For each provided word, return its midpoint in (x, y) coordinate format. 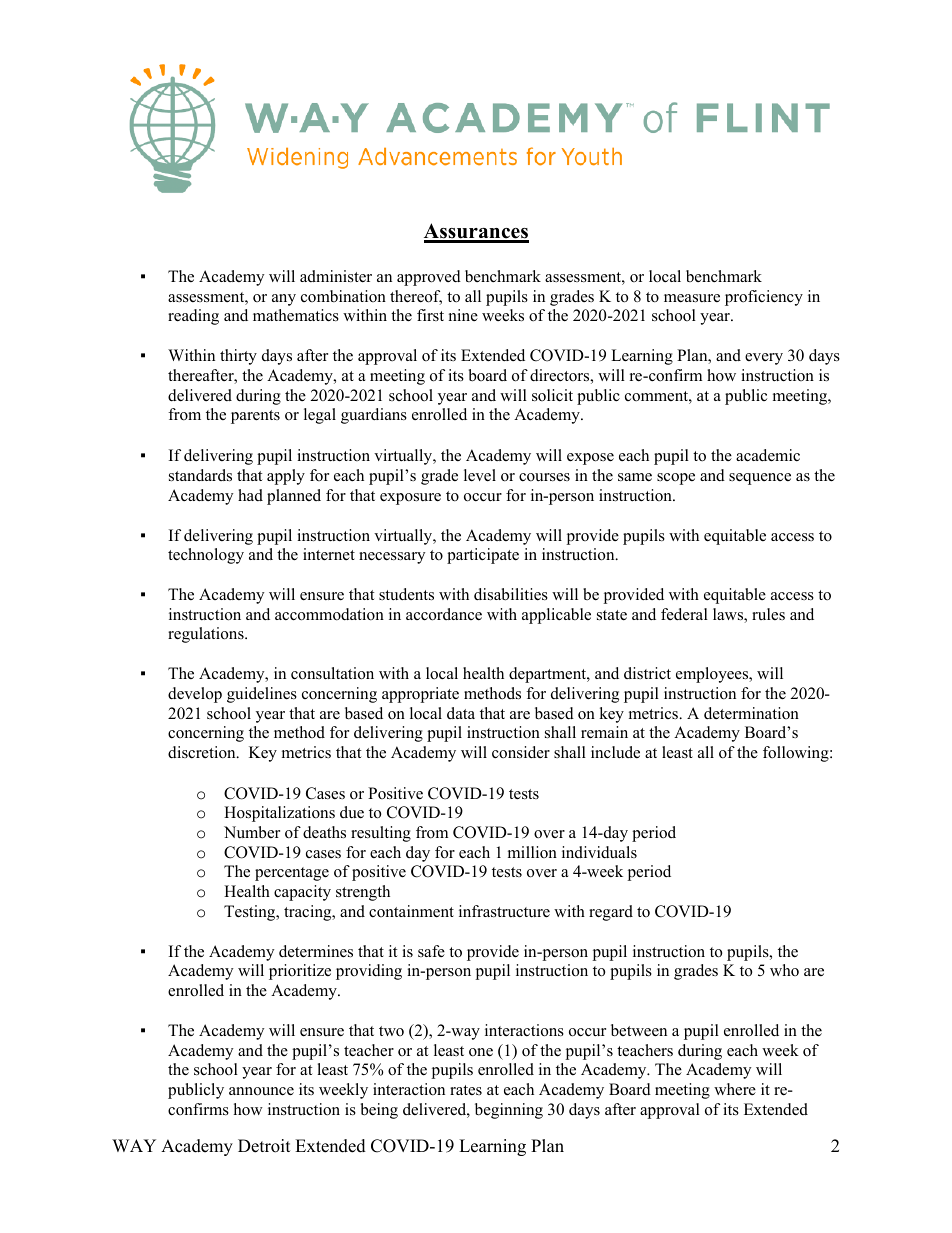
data (461, 713)
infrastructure (504, 911)
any (284, 300)
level (480, 475)
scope (676, 479)
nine (463, 315)
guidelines (262, 695)
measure (692, 298)
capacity (302, 893)
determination (751, 713)
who (784, 970)
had (250, 495)
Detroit (264, 1146)
